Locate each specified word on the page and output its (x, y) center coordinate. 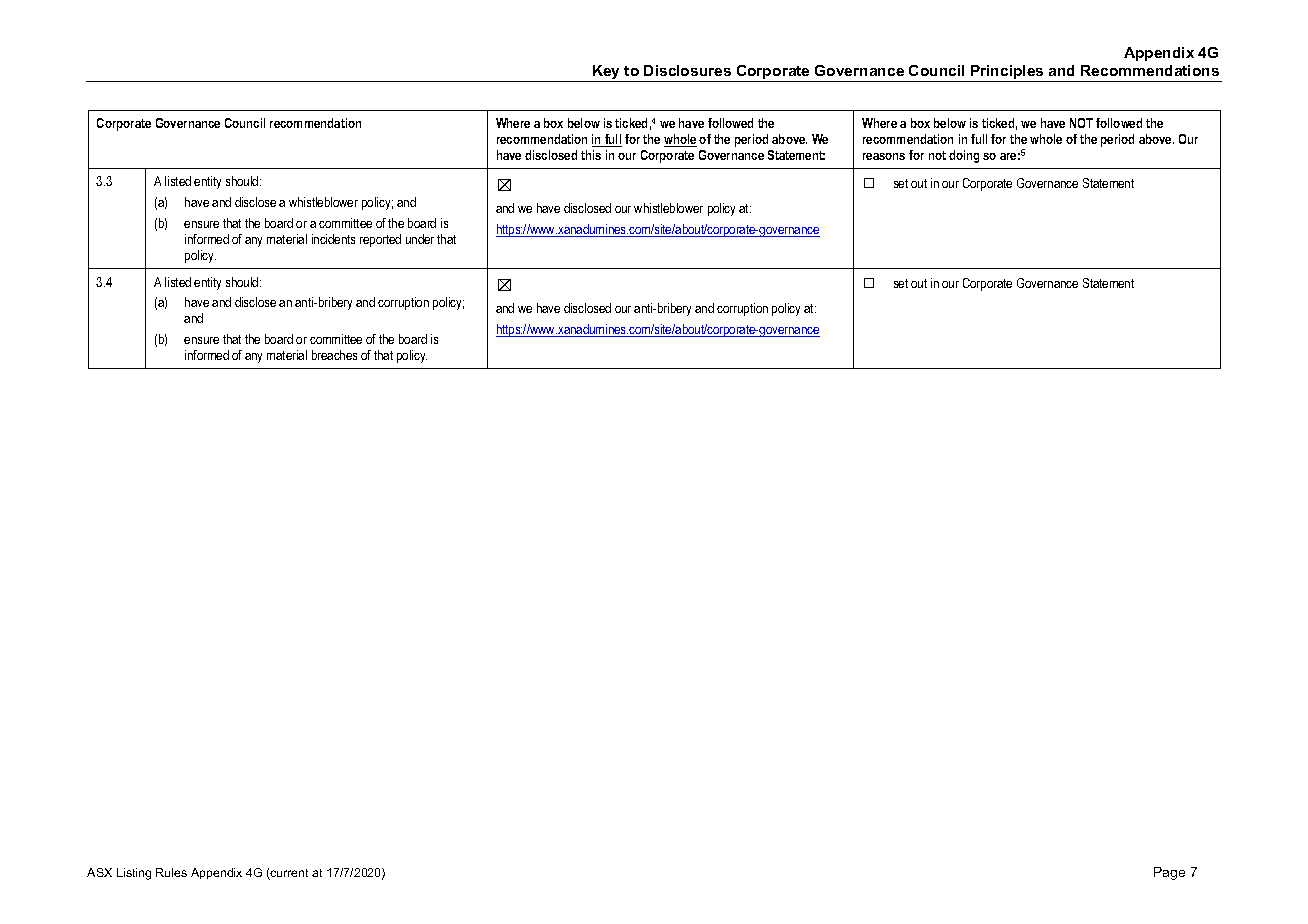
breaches (334, 355)
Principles (1007, 73)
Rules (171, 872)
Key (607, 73)
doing (964, 156)
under (420, 239)
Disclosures (687, 70)
